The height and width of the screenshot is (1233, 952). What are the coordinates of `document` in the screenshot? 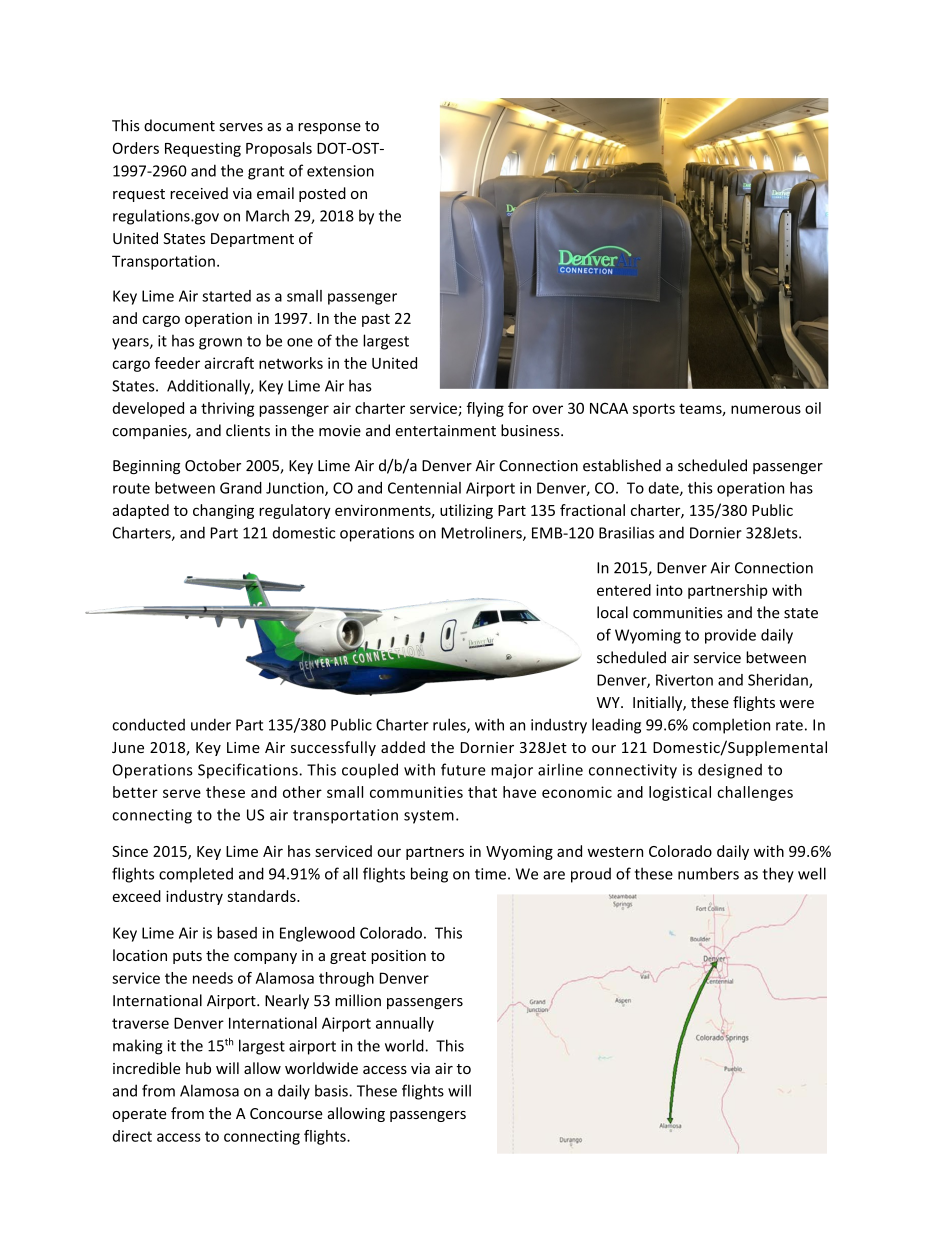 It's located at (179, 125).
